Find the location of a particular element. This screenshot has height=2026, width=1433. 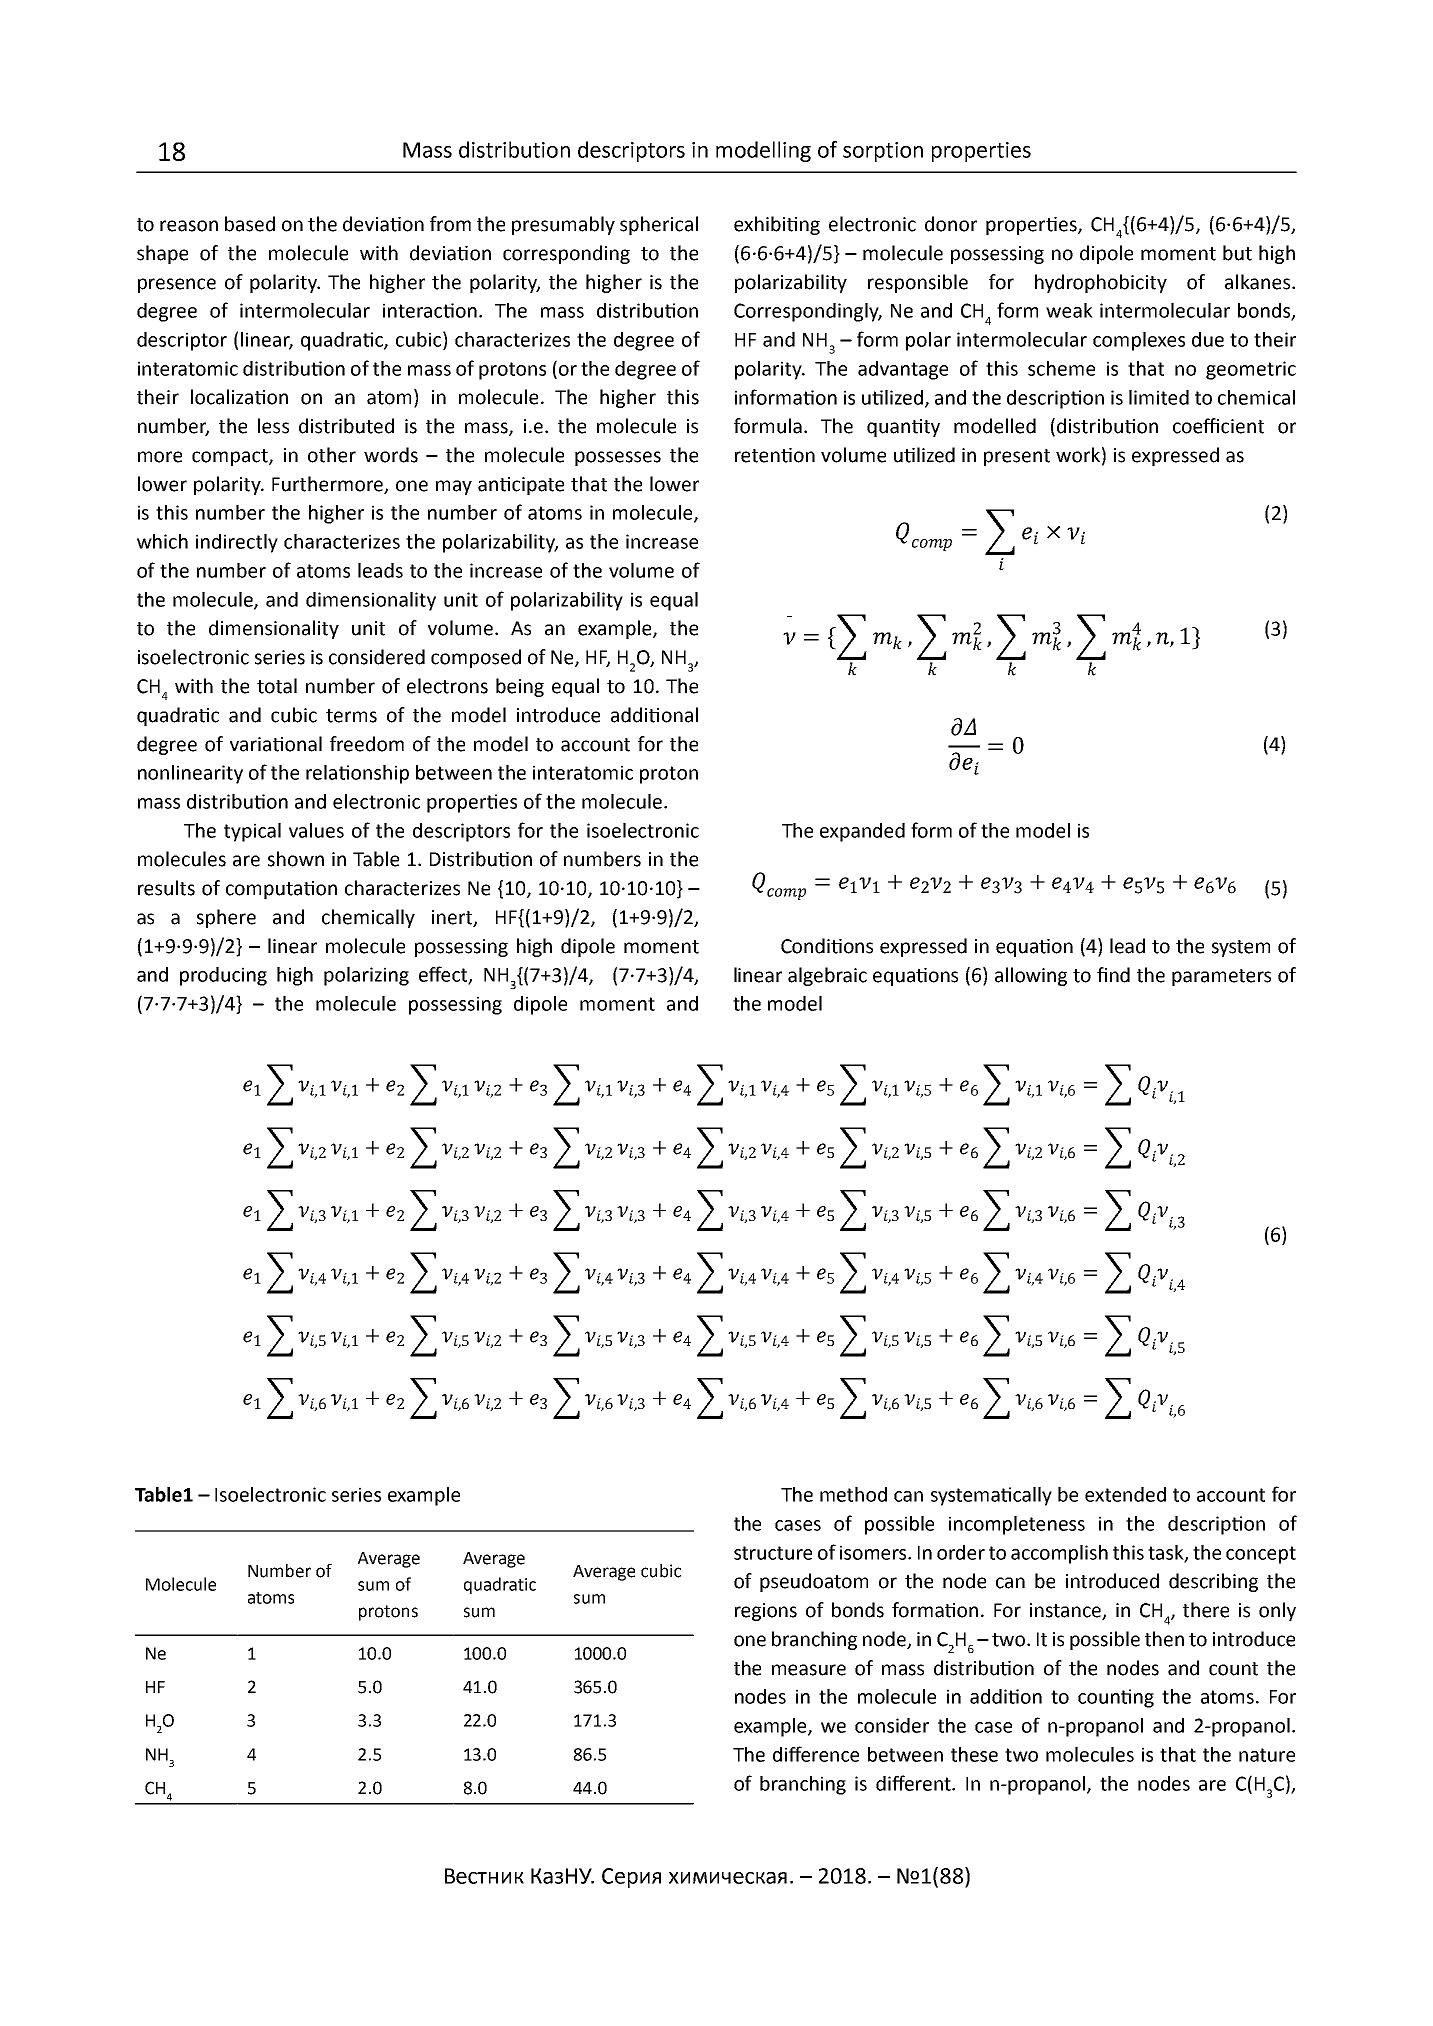

hydrophobicity is located at coordinates (1101, 283).
